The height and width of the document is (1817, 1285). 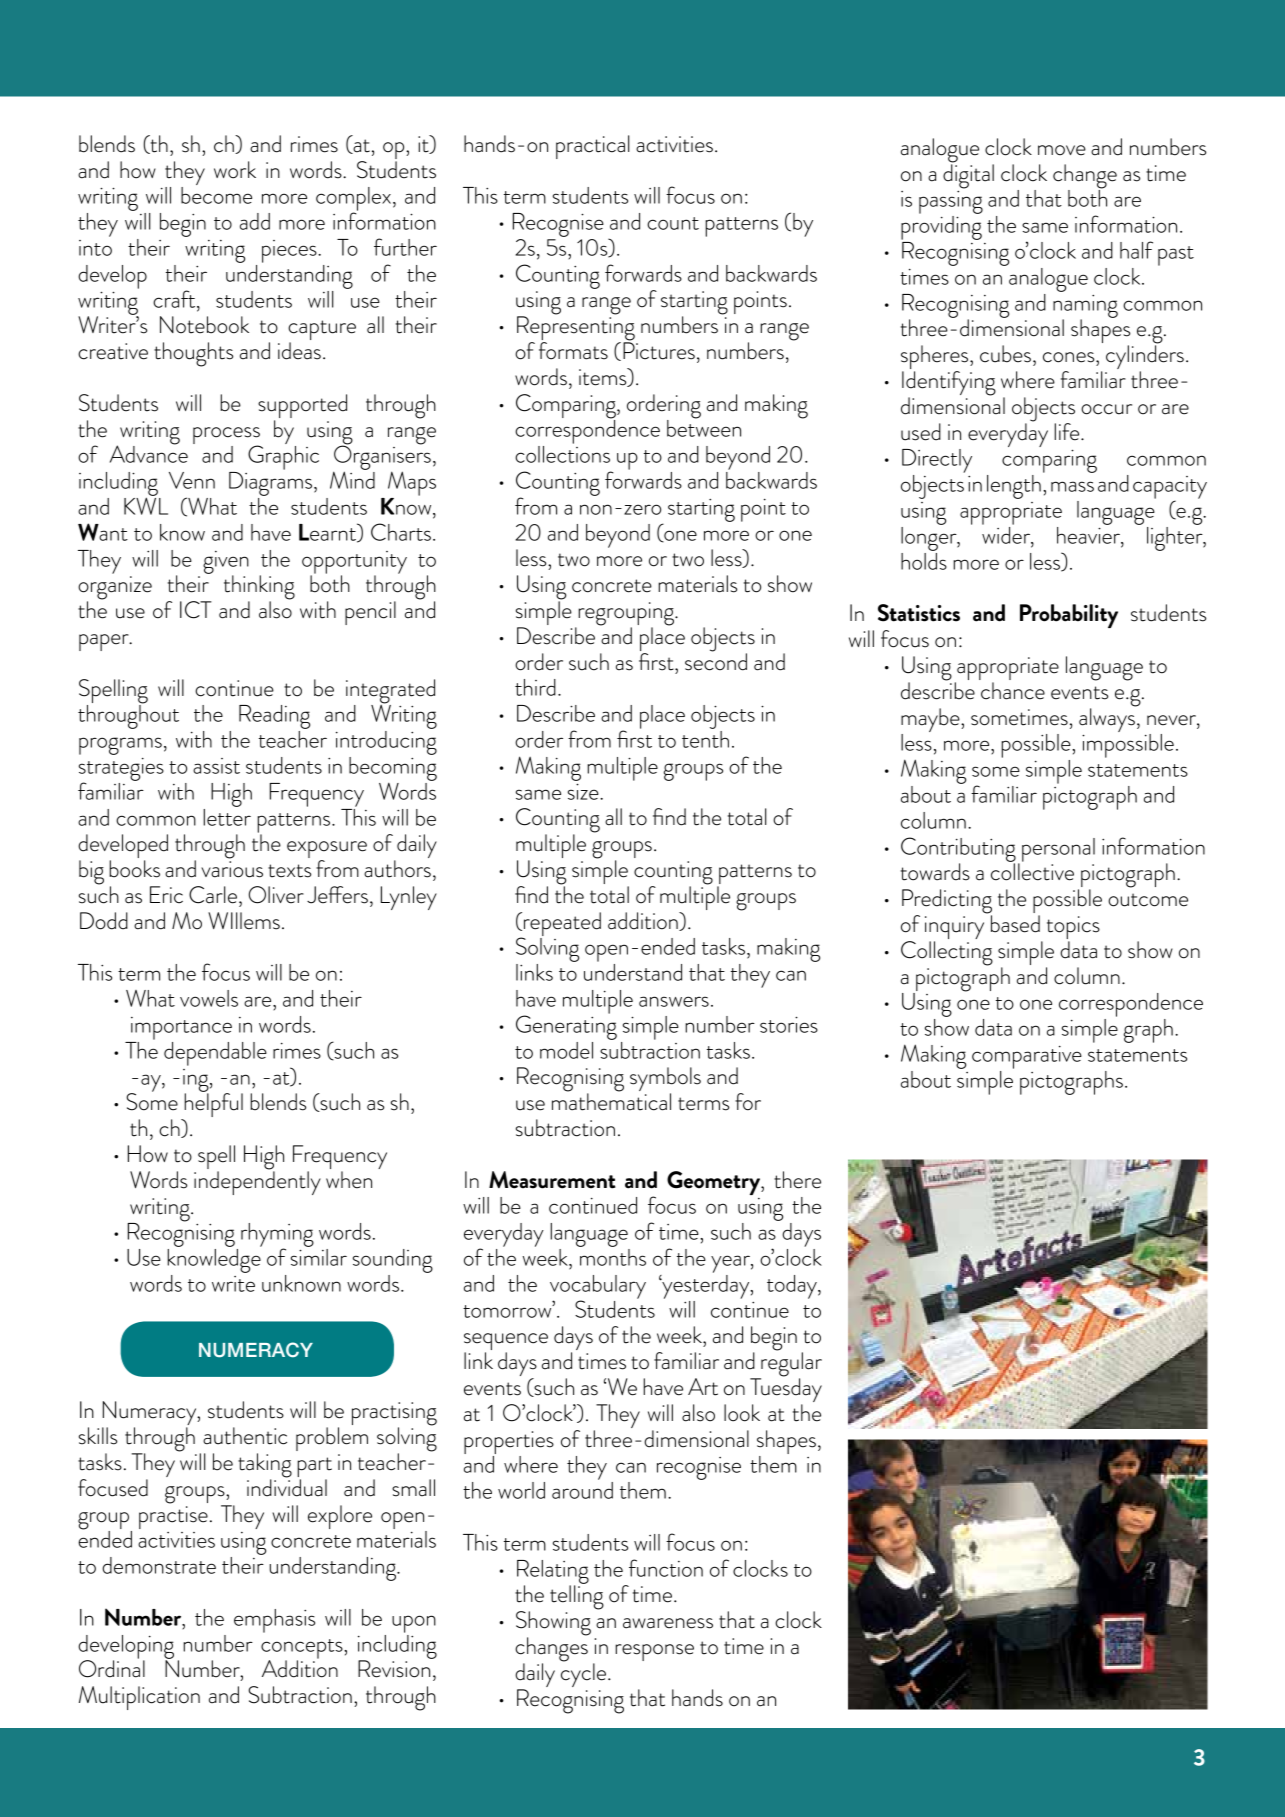 What do you see at coordinates (274, 718) in the document?
I see `Reading` at bounding box center [274, 718].
